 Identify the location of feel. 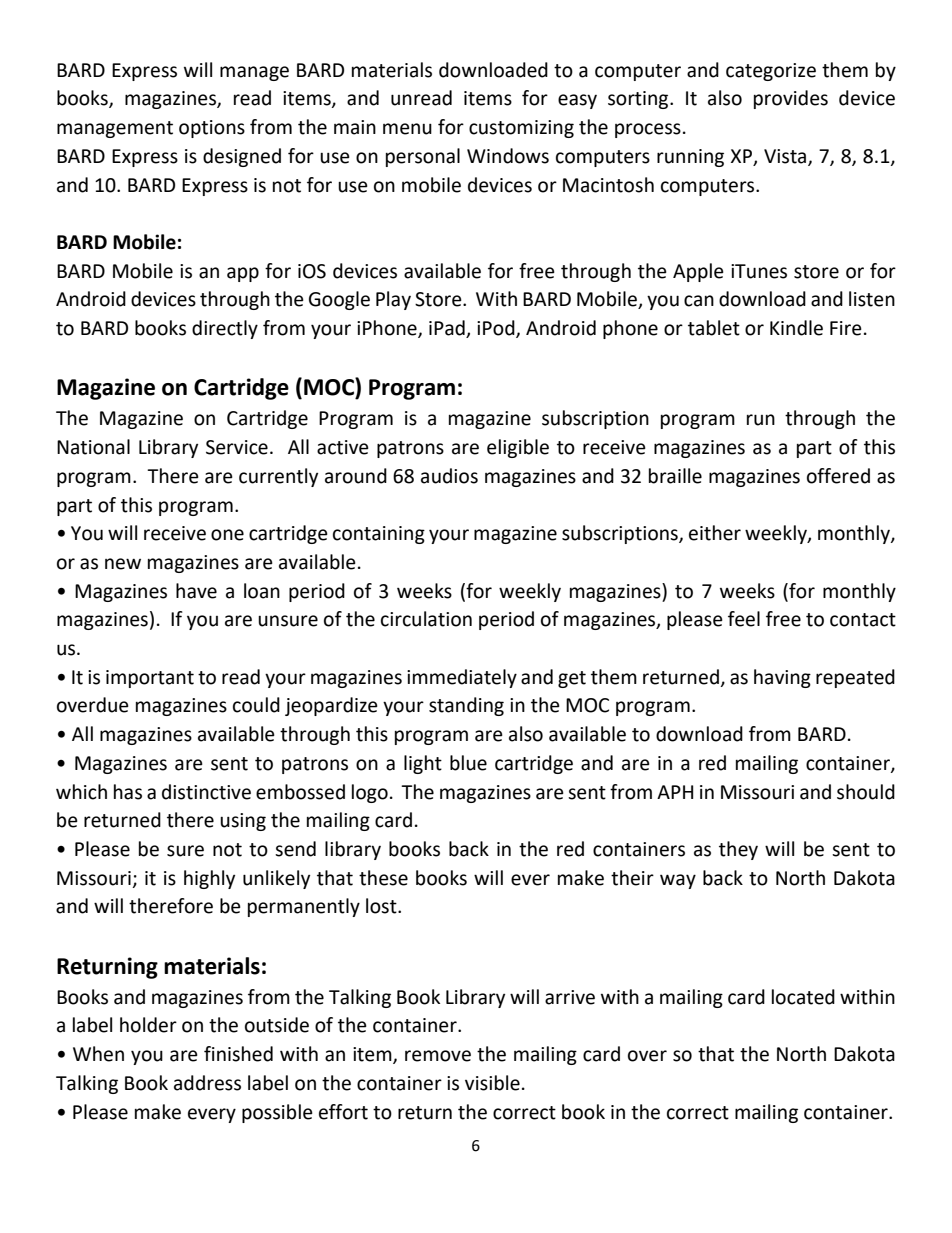
(744, 619).
